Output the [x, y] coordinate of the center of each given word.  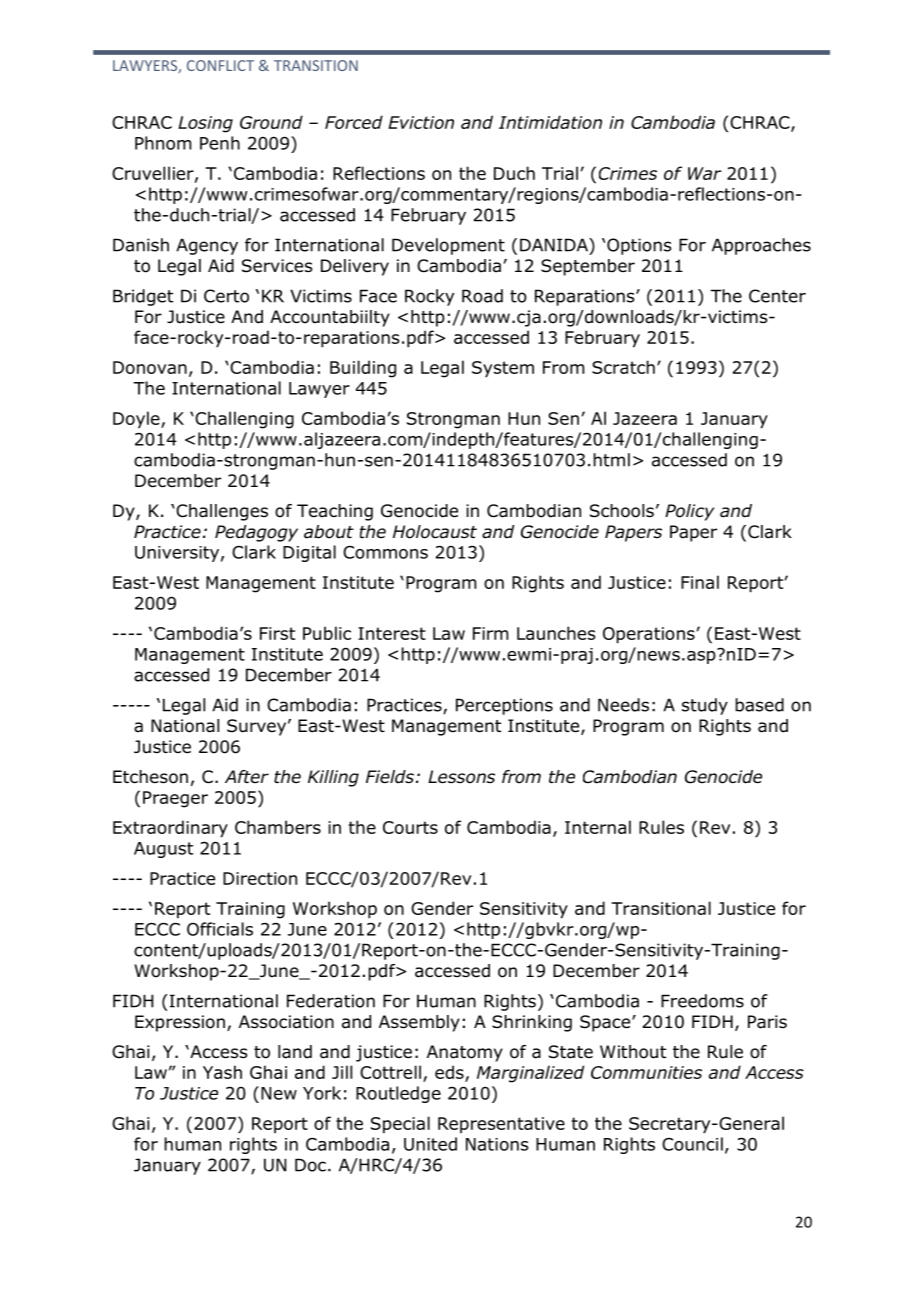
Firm [490, 633]
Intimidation [550, 122]
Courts [410, 827]
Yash [222, 1072]
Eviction [421, 122]
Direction [260, 878]
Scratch [623, 367]
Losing [205, 124]
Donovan [150, 367]
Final [700, 582]
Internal [598, 827]
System [503, 369]
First [277, 633]
